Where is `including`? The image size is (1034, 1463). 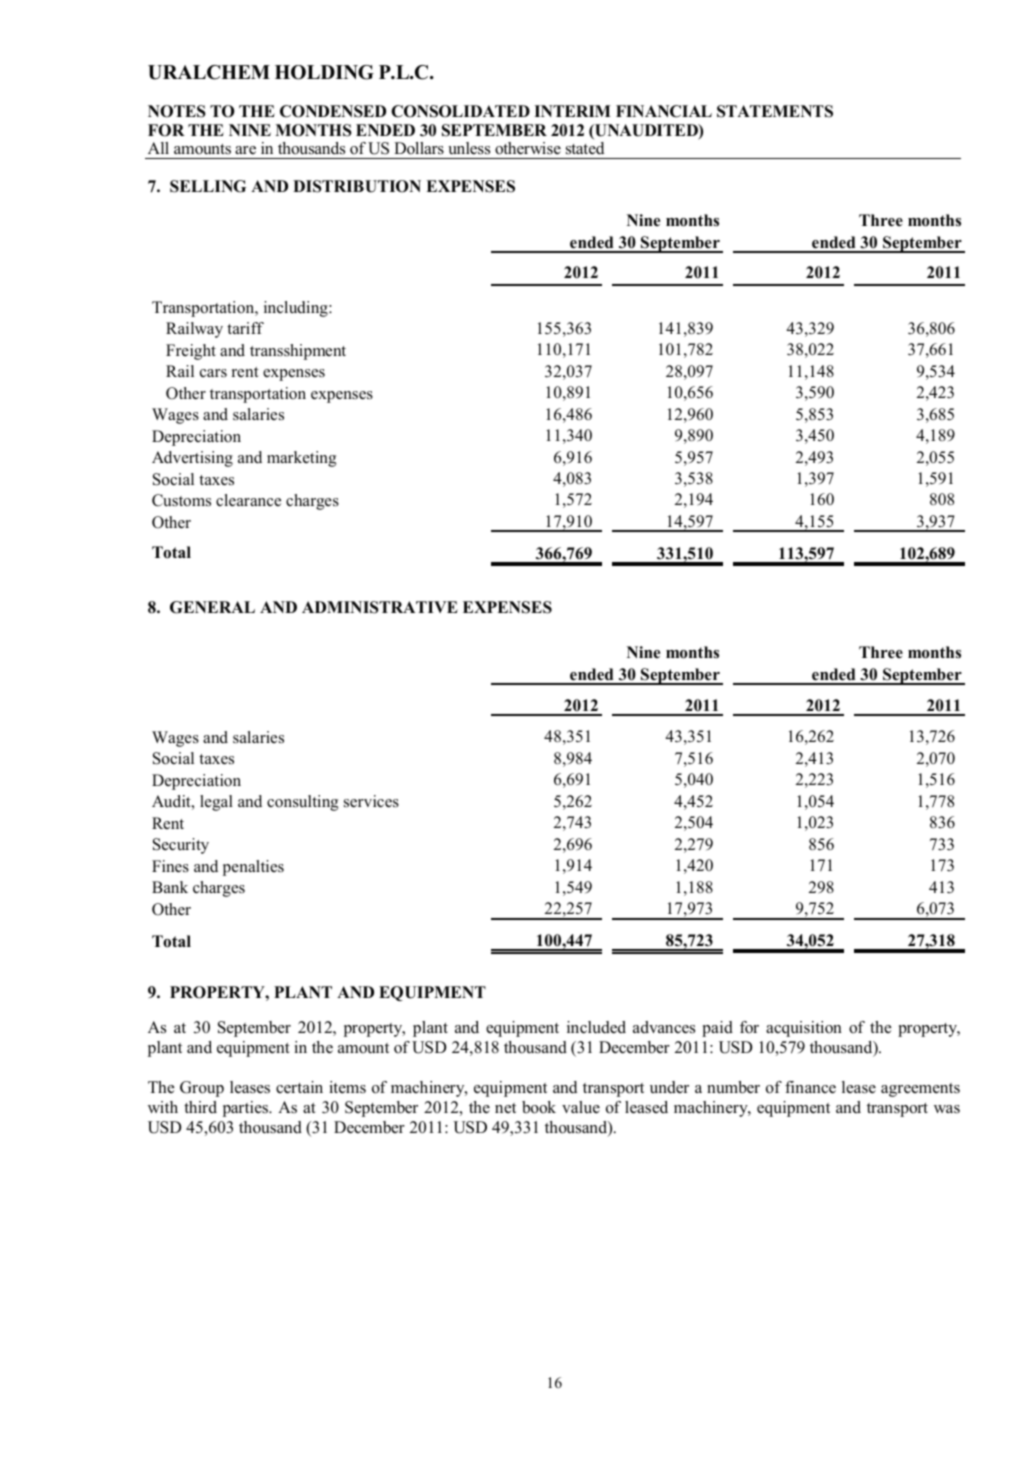 including is located at coordinates (297, 309).
